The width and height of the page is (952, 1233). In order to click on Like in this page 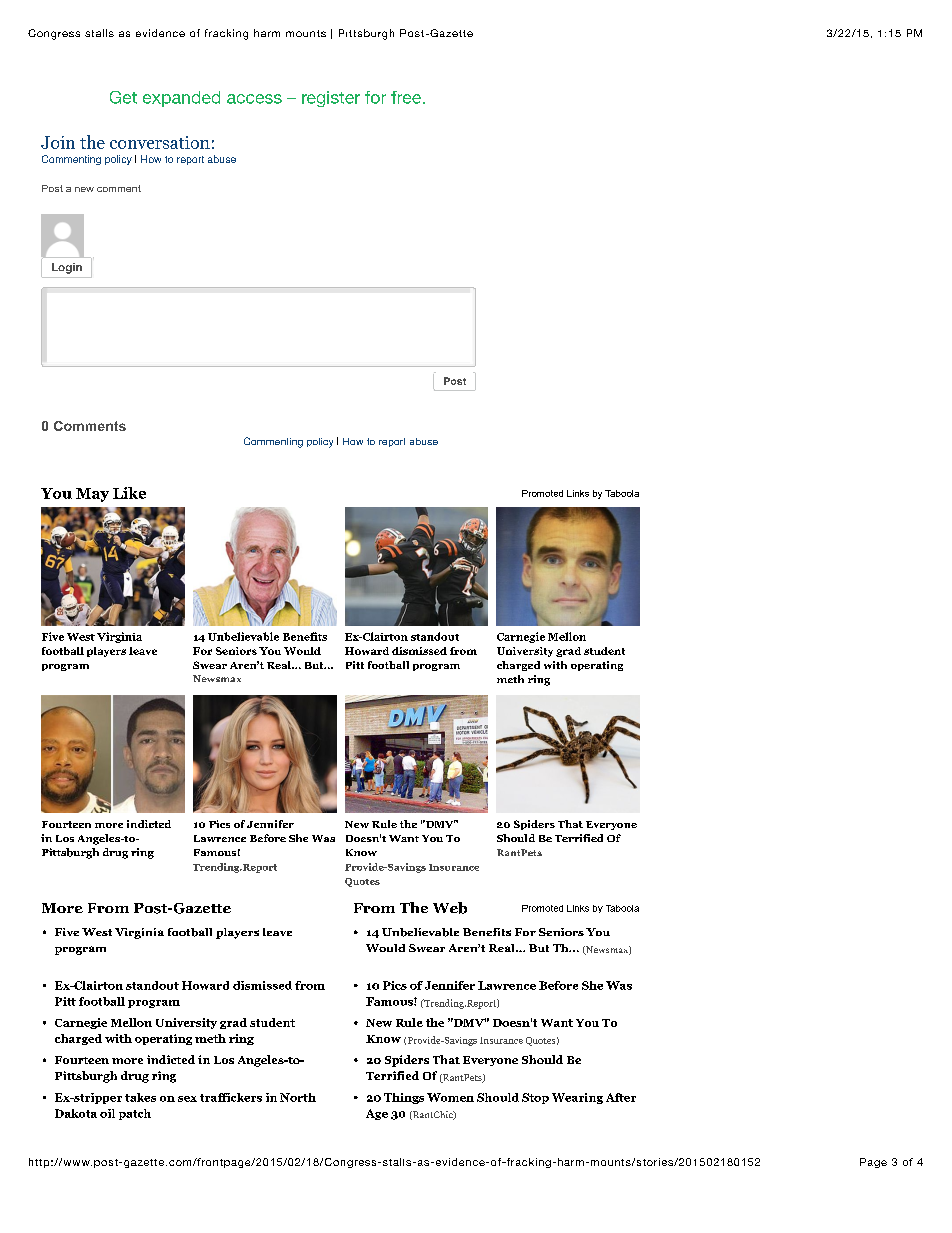, I will do `click(129, 493)`.
